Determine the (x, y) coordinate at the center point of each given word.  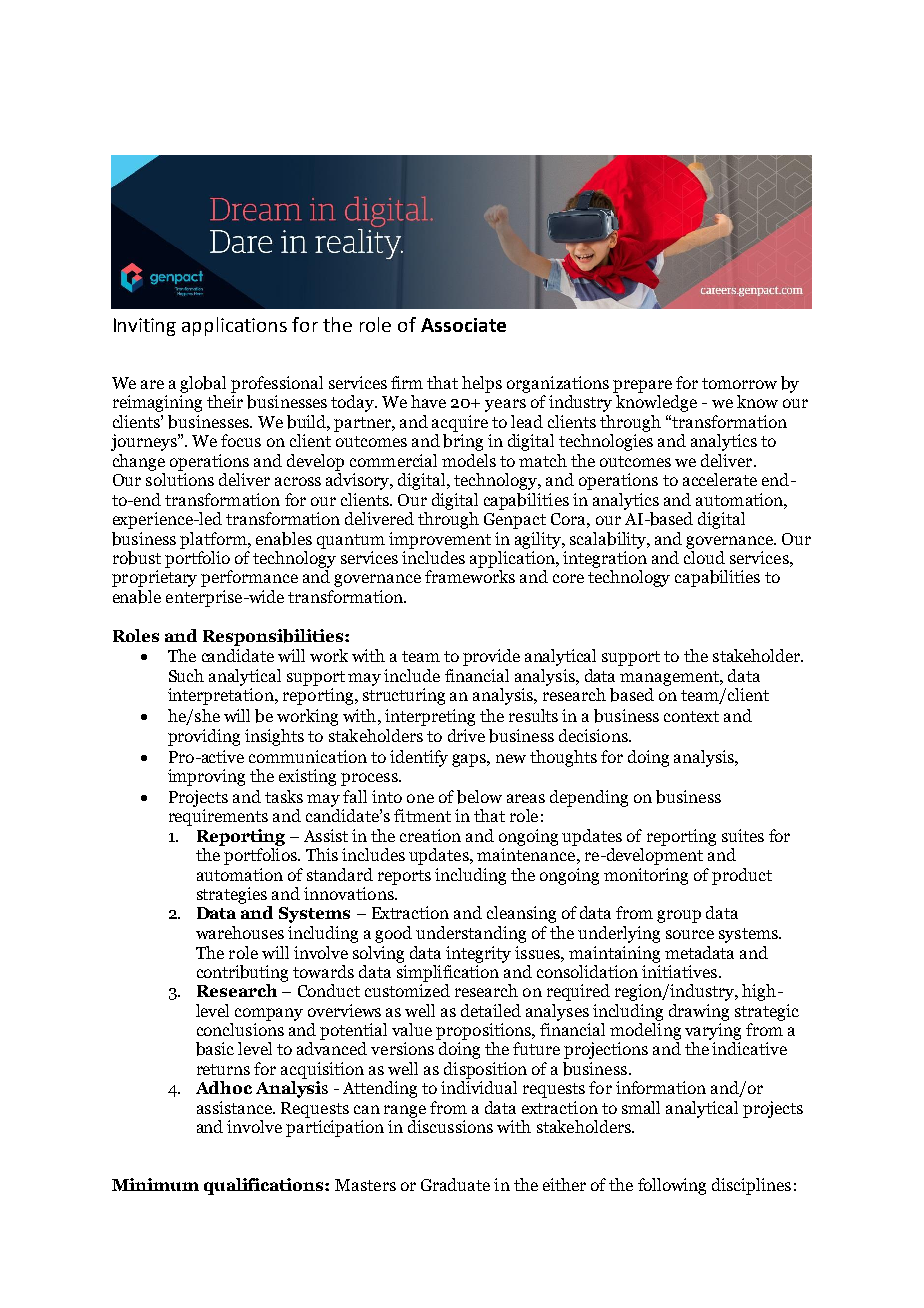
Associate (463, 325)
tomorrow (739, 383)
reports (404, 877)
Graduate (455, 1184)
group (679, 916)
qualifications (265, 1186)
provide (491, 657)
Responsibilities (274, 637)
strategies (232, 895)
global (203, 384)
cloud (704, 556)
